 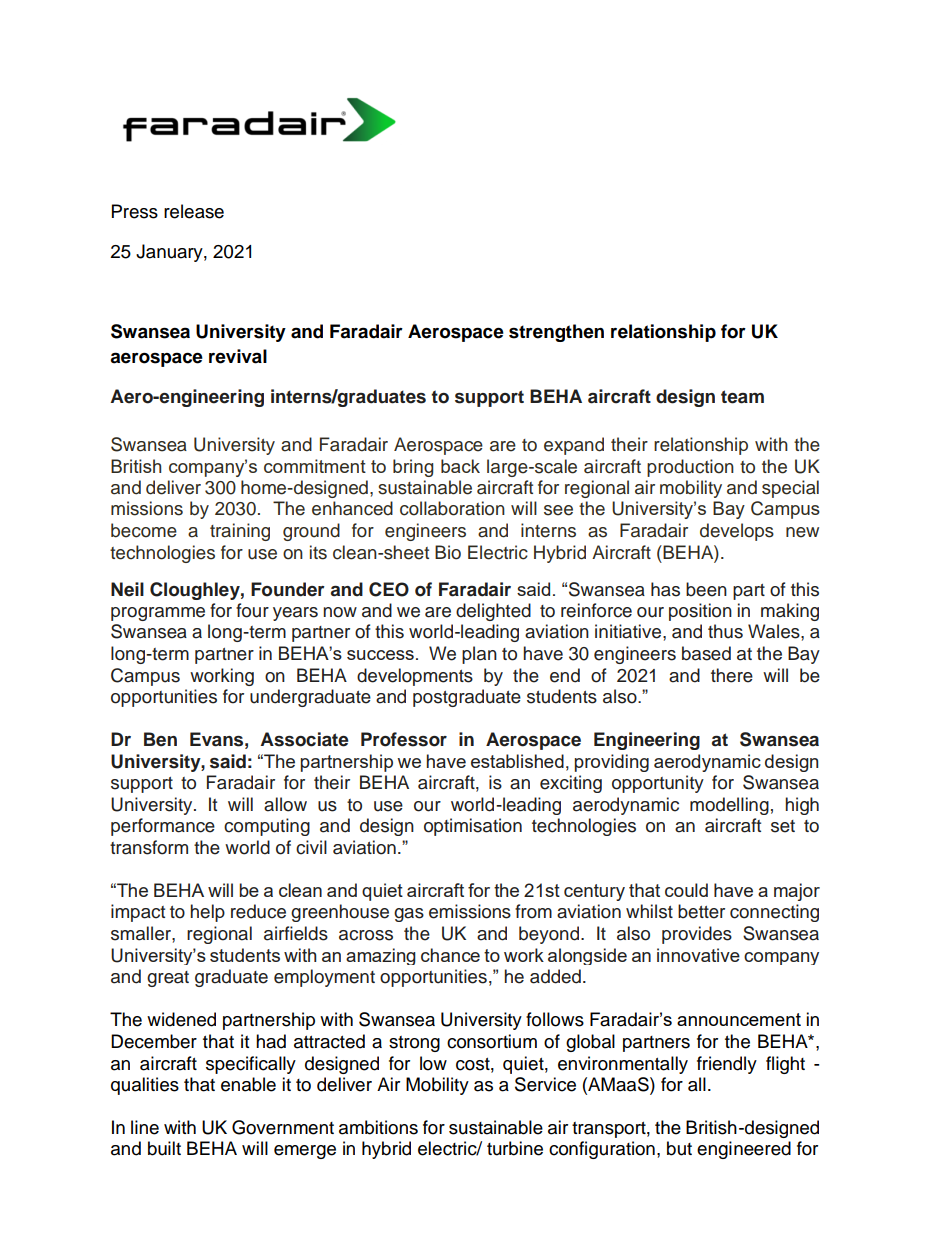 What do you see at coordinates (207, 913) in the screenshot?
I see `help` at bounding box center [207, 913].
